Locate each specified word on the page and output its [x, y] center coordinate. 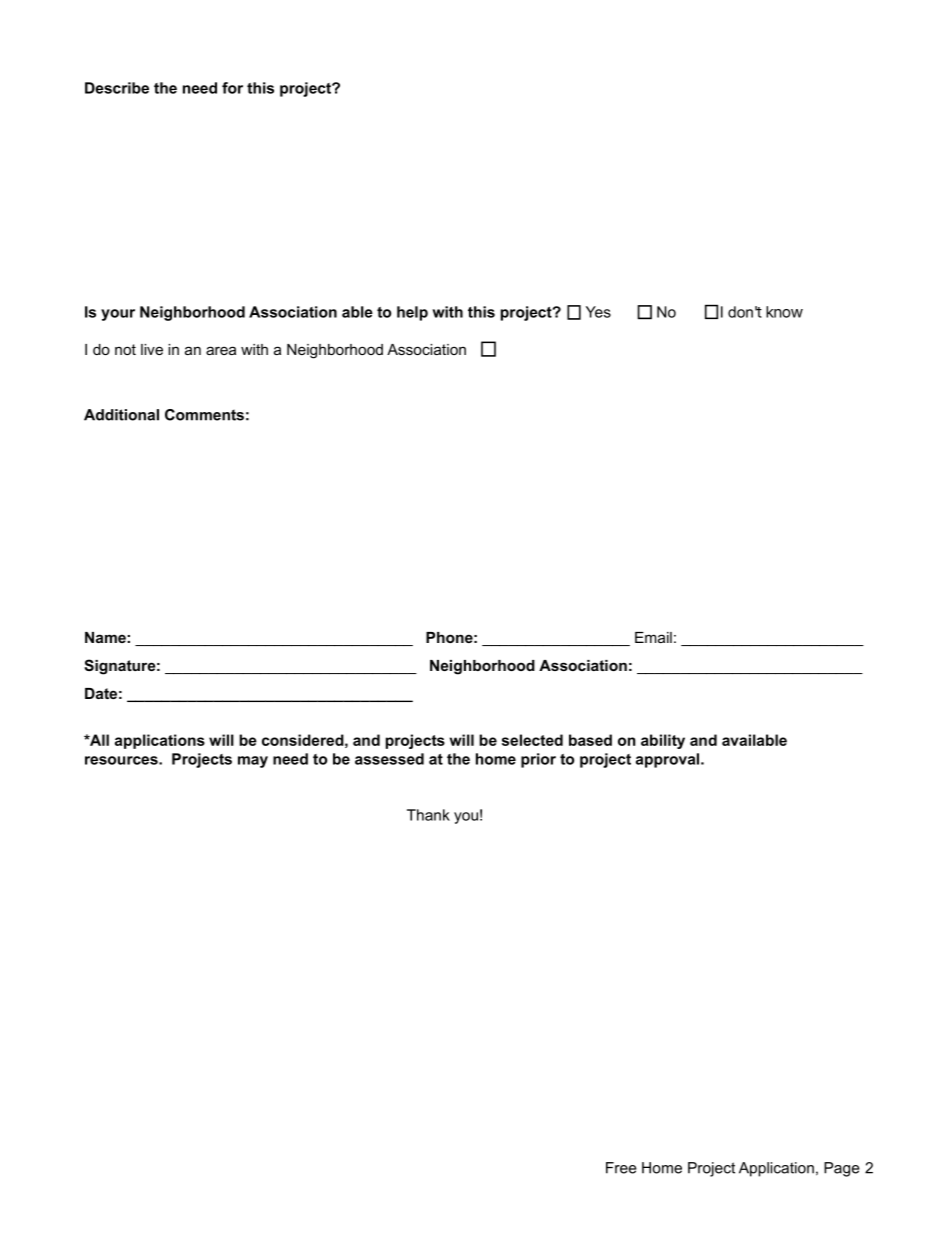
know [784, 312]
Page [842, 1169]
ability [663, 741]
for [232, 88]
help [412, 313]
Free [621, 1168]
